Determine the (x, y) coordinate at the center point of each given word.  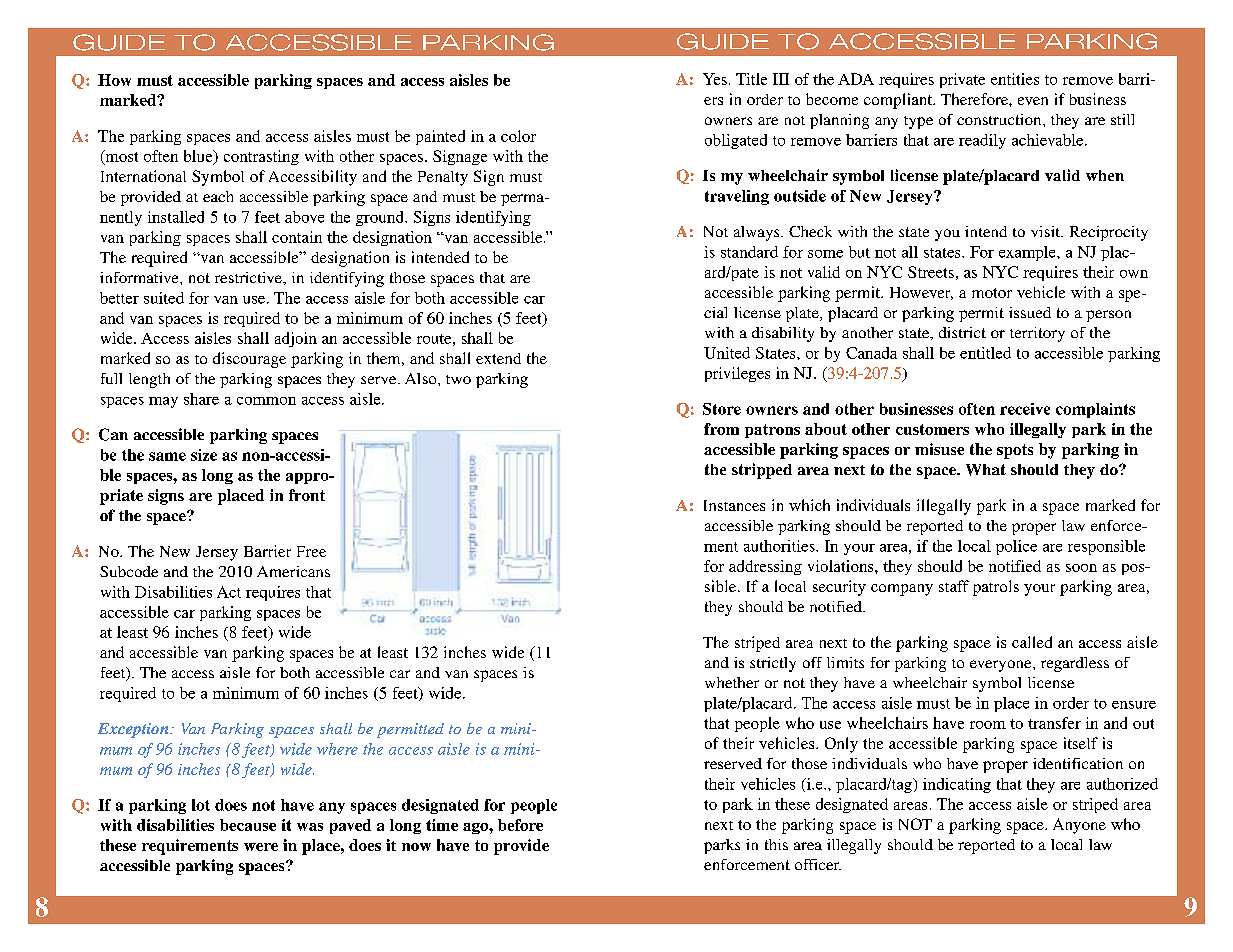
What (986, 470)
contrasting (261, 157)
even (1033, 101)
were (261, 847)
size (204, 455)
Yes (715, 79)
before (520, 825)
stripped (762, 471)
